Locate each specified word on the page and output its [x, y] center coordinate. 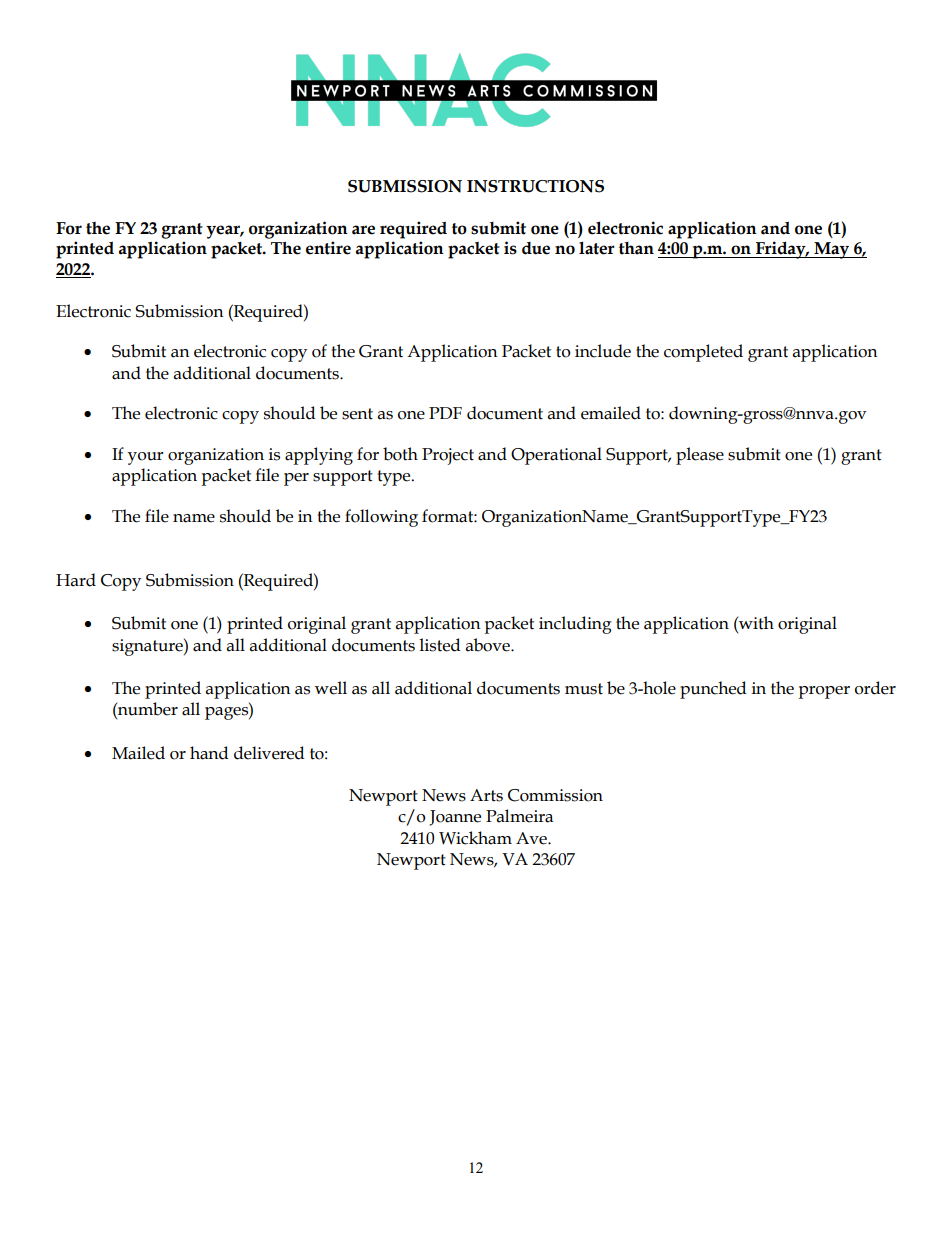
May [832, 250]
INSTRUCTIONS [535, 186]
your [146, 458]
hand [209, 753]
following [381, 518]
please [700, 456]
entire [328, 248]
